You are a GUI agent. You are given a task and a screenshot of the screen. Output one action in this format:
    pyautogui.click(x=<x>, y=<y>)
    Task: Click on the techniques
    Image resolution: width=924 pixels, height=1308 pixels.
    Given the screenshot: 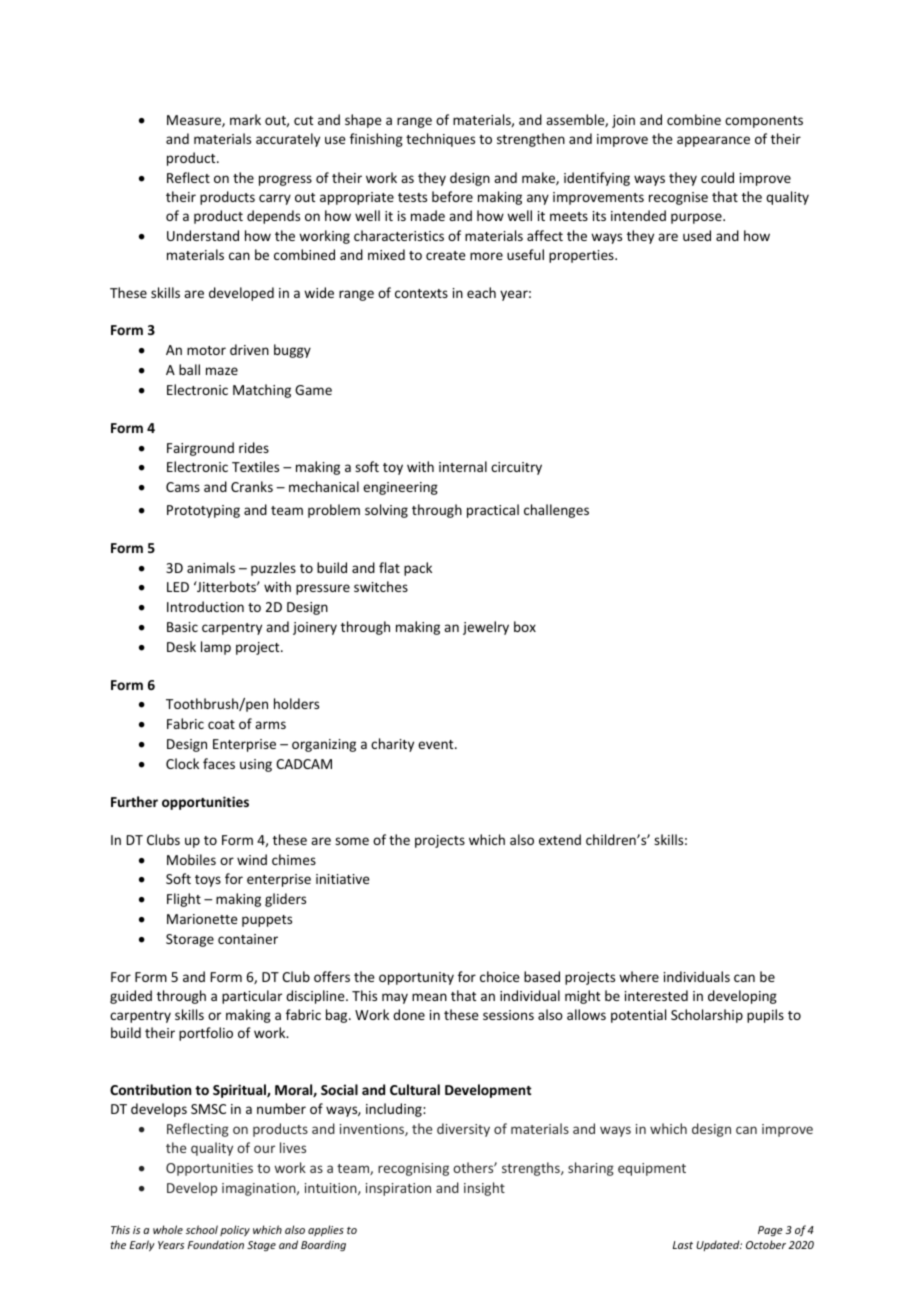 What is the action you would take?
    pyautogui.click(x=440, y=140)
